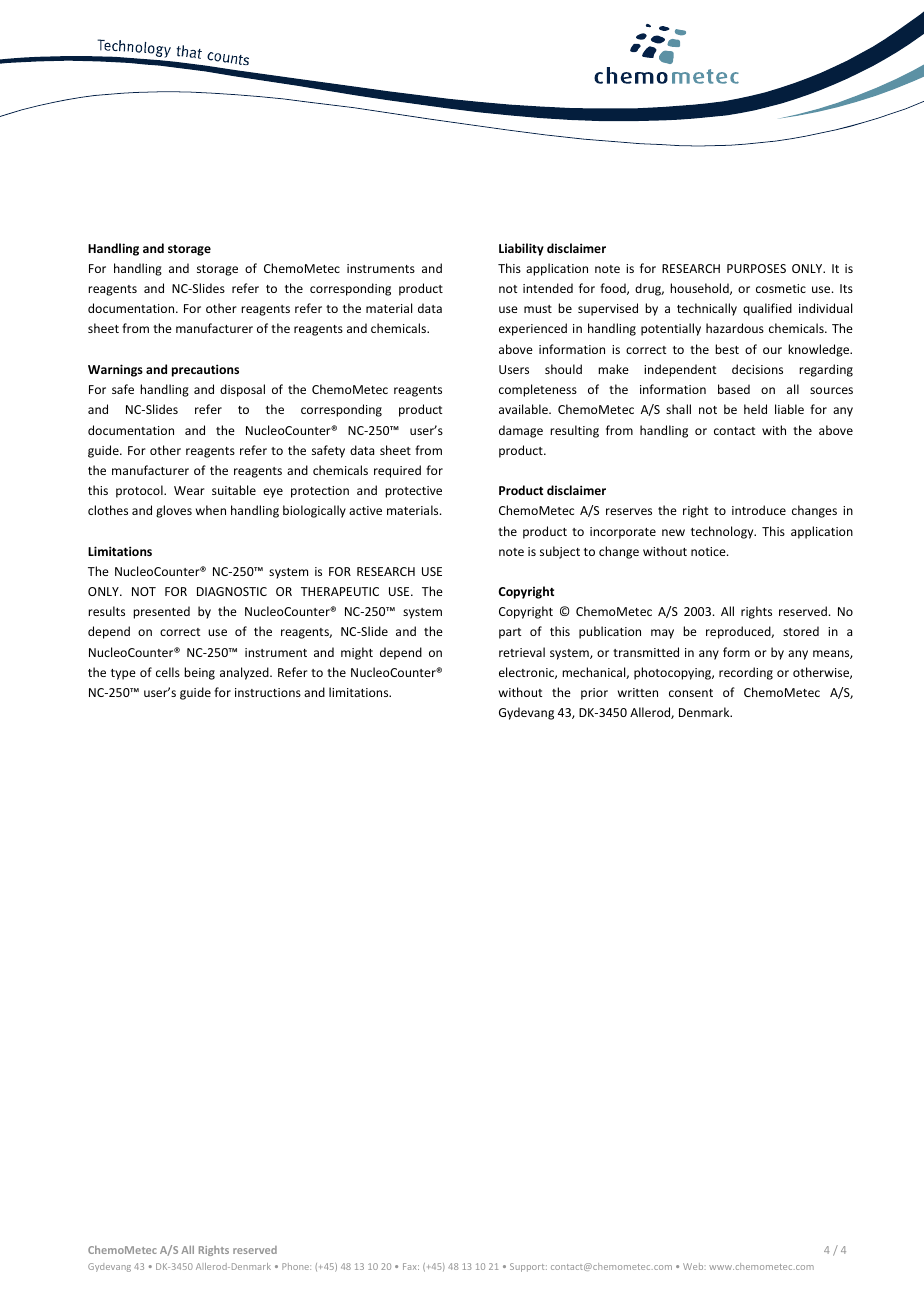 The height and width of the screenshot is (1308, 924). Describe the element at coordinates (268, 692) in the screenshot. I see `instructions` at that location.
